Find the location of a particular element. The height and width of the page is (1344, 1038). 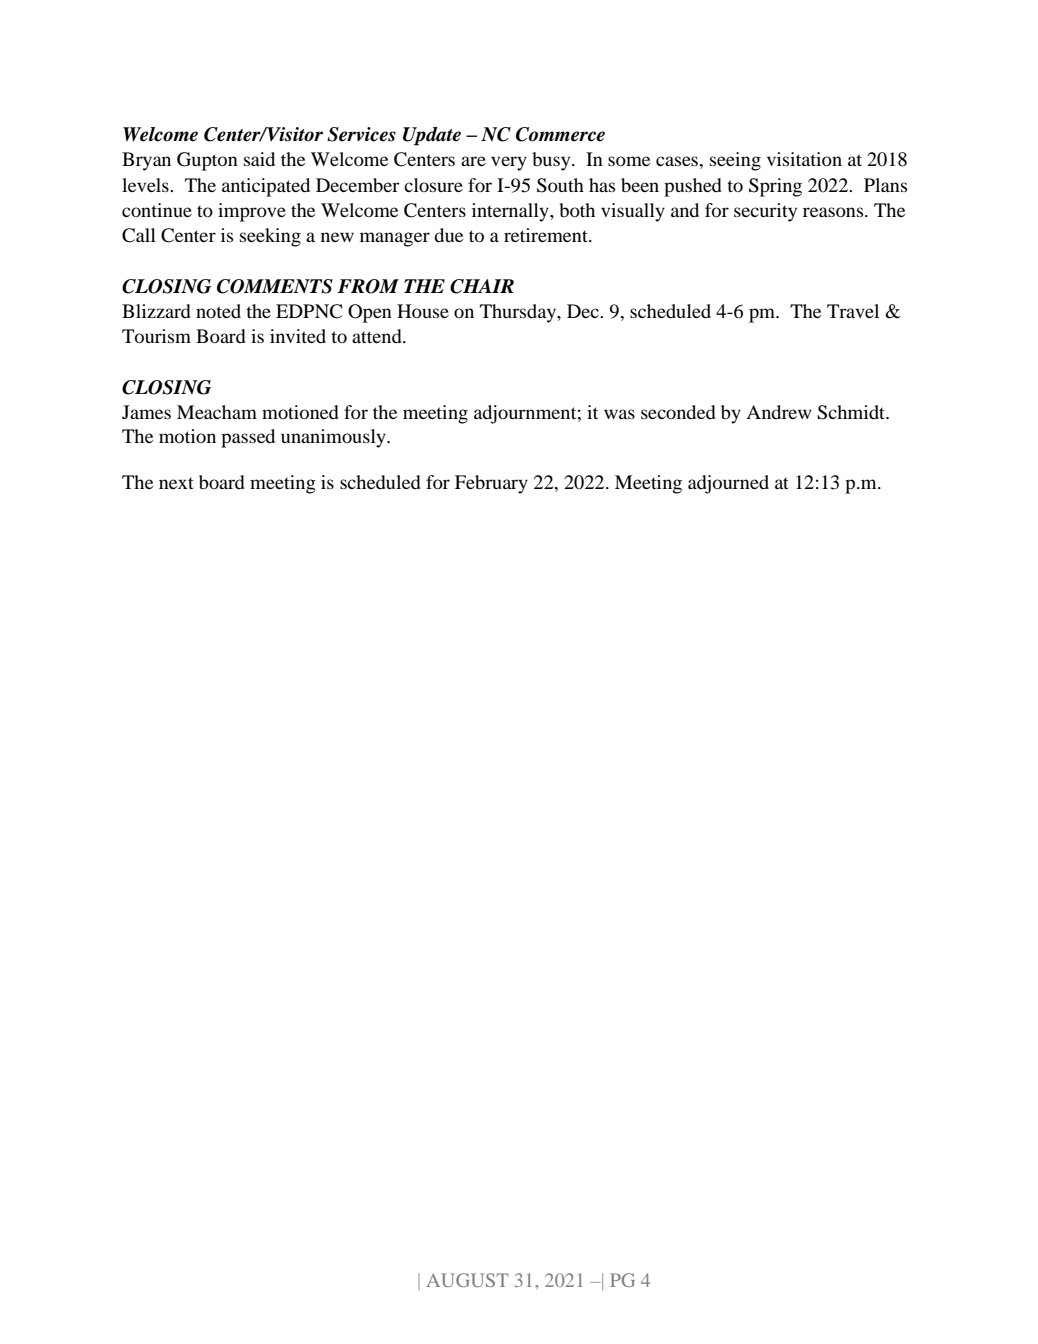

unanimously is located at coordinates (334, 438).
